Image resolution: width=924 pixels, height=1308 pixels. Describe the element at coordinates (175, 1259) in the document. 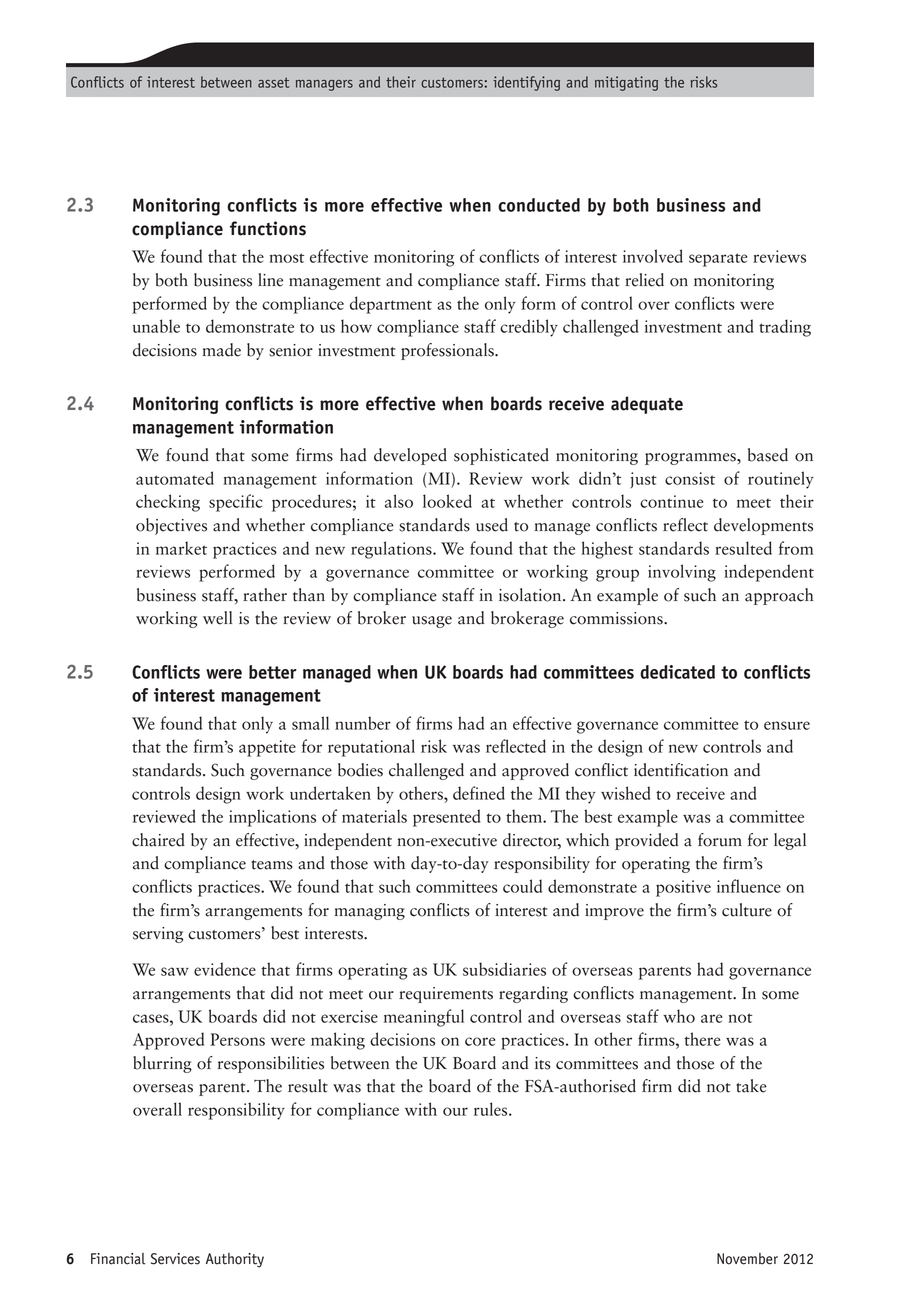

I see `Services` at that location.
